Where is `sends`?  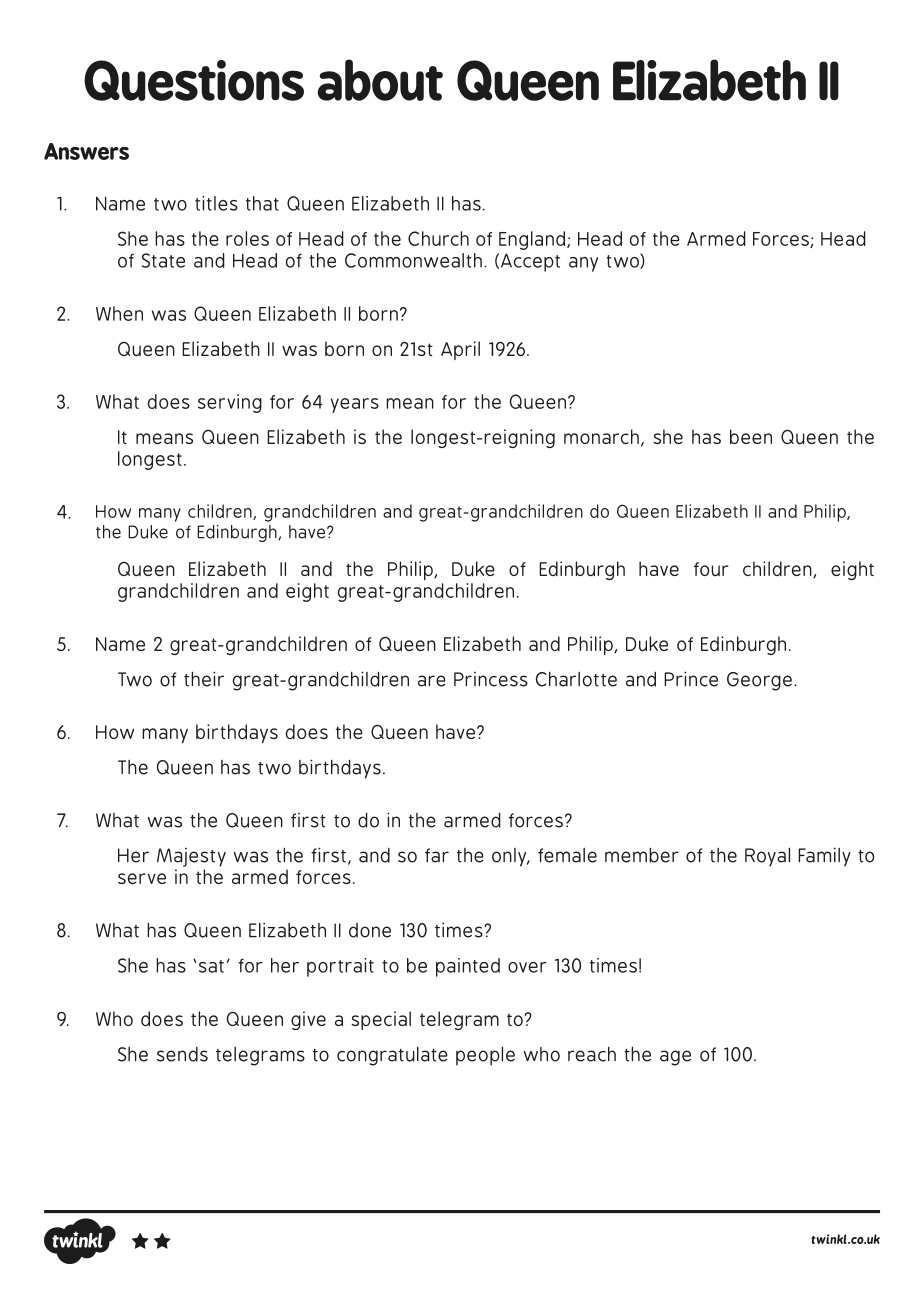 sends is located at coordinates (182, 1054).
